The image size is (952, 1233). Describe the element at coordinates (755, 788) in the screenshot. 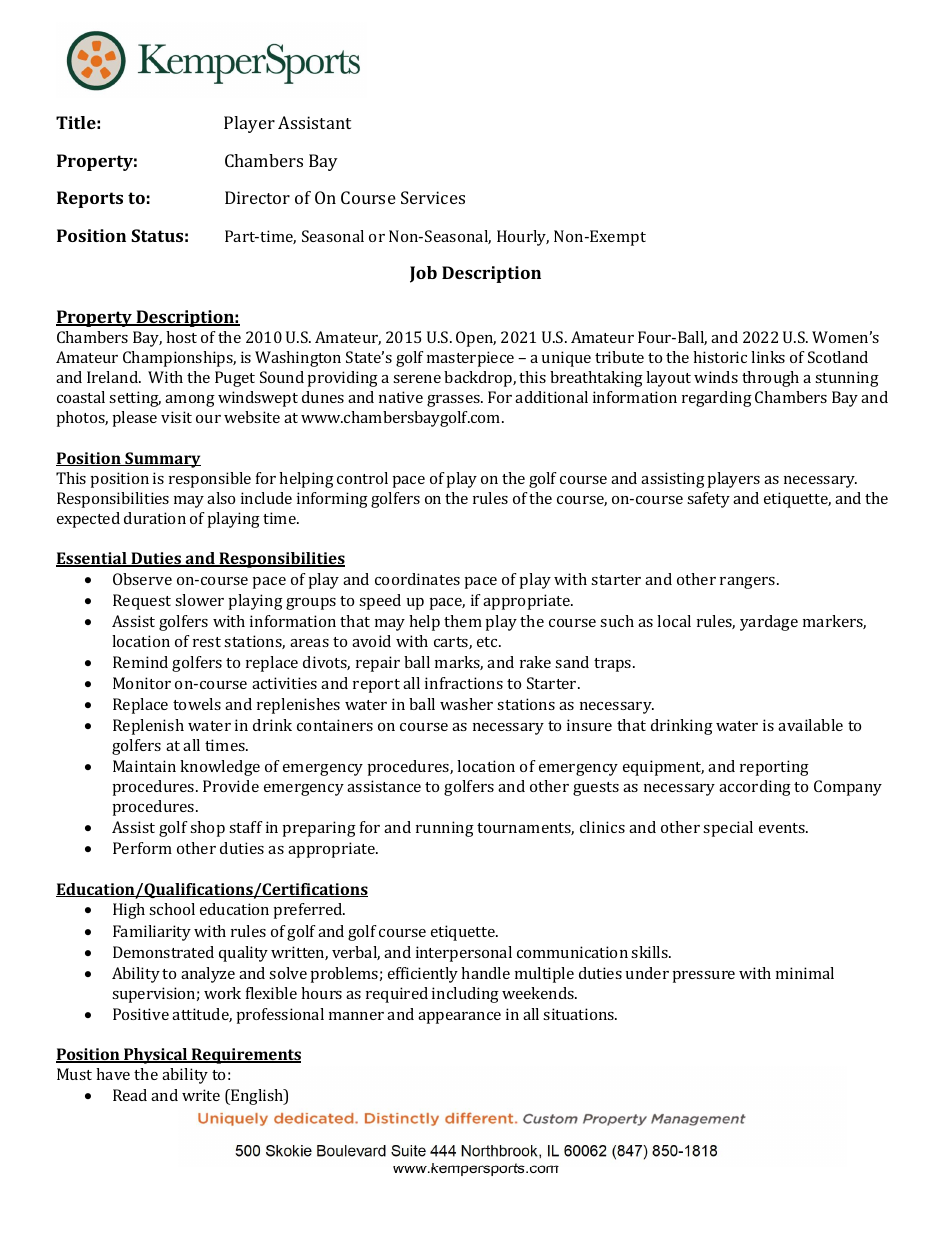

I see `according` at that location.
